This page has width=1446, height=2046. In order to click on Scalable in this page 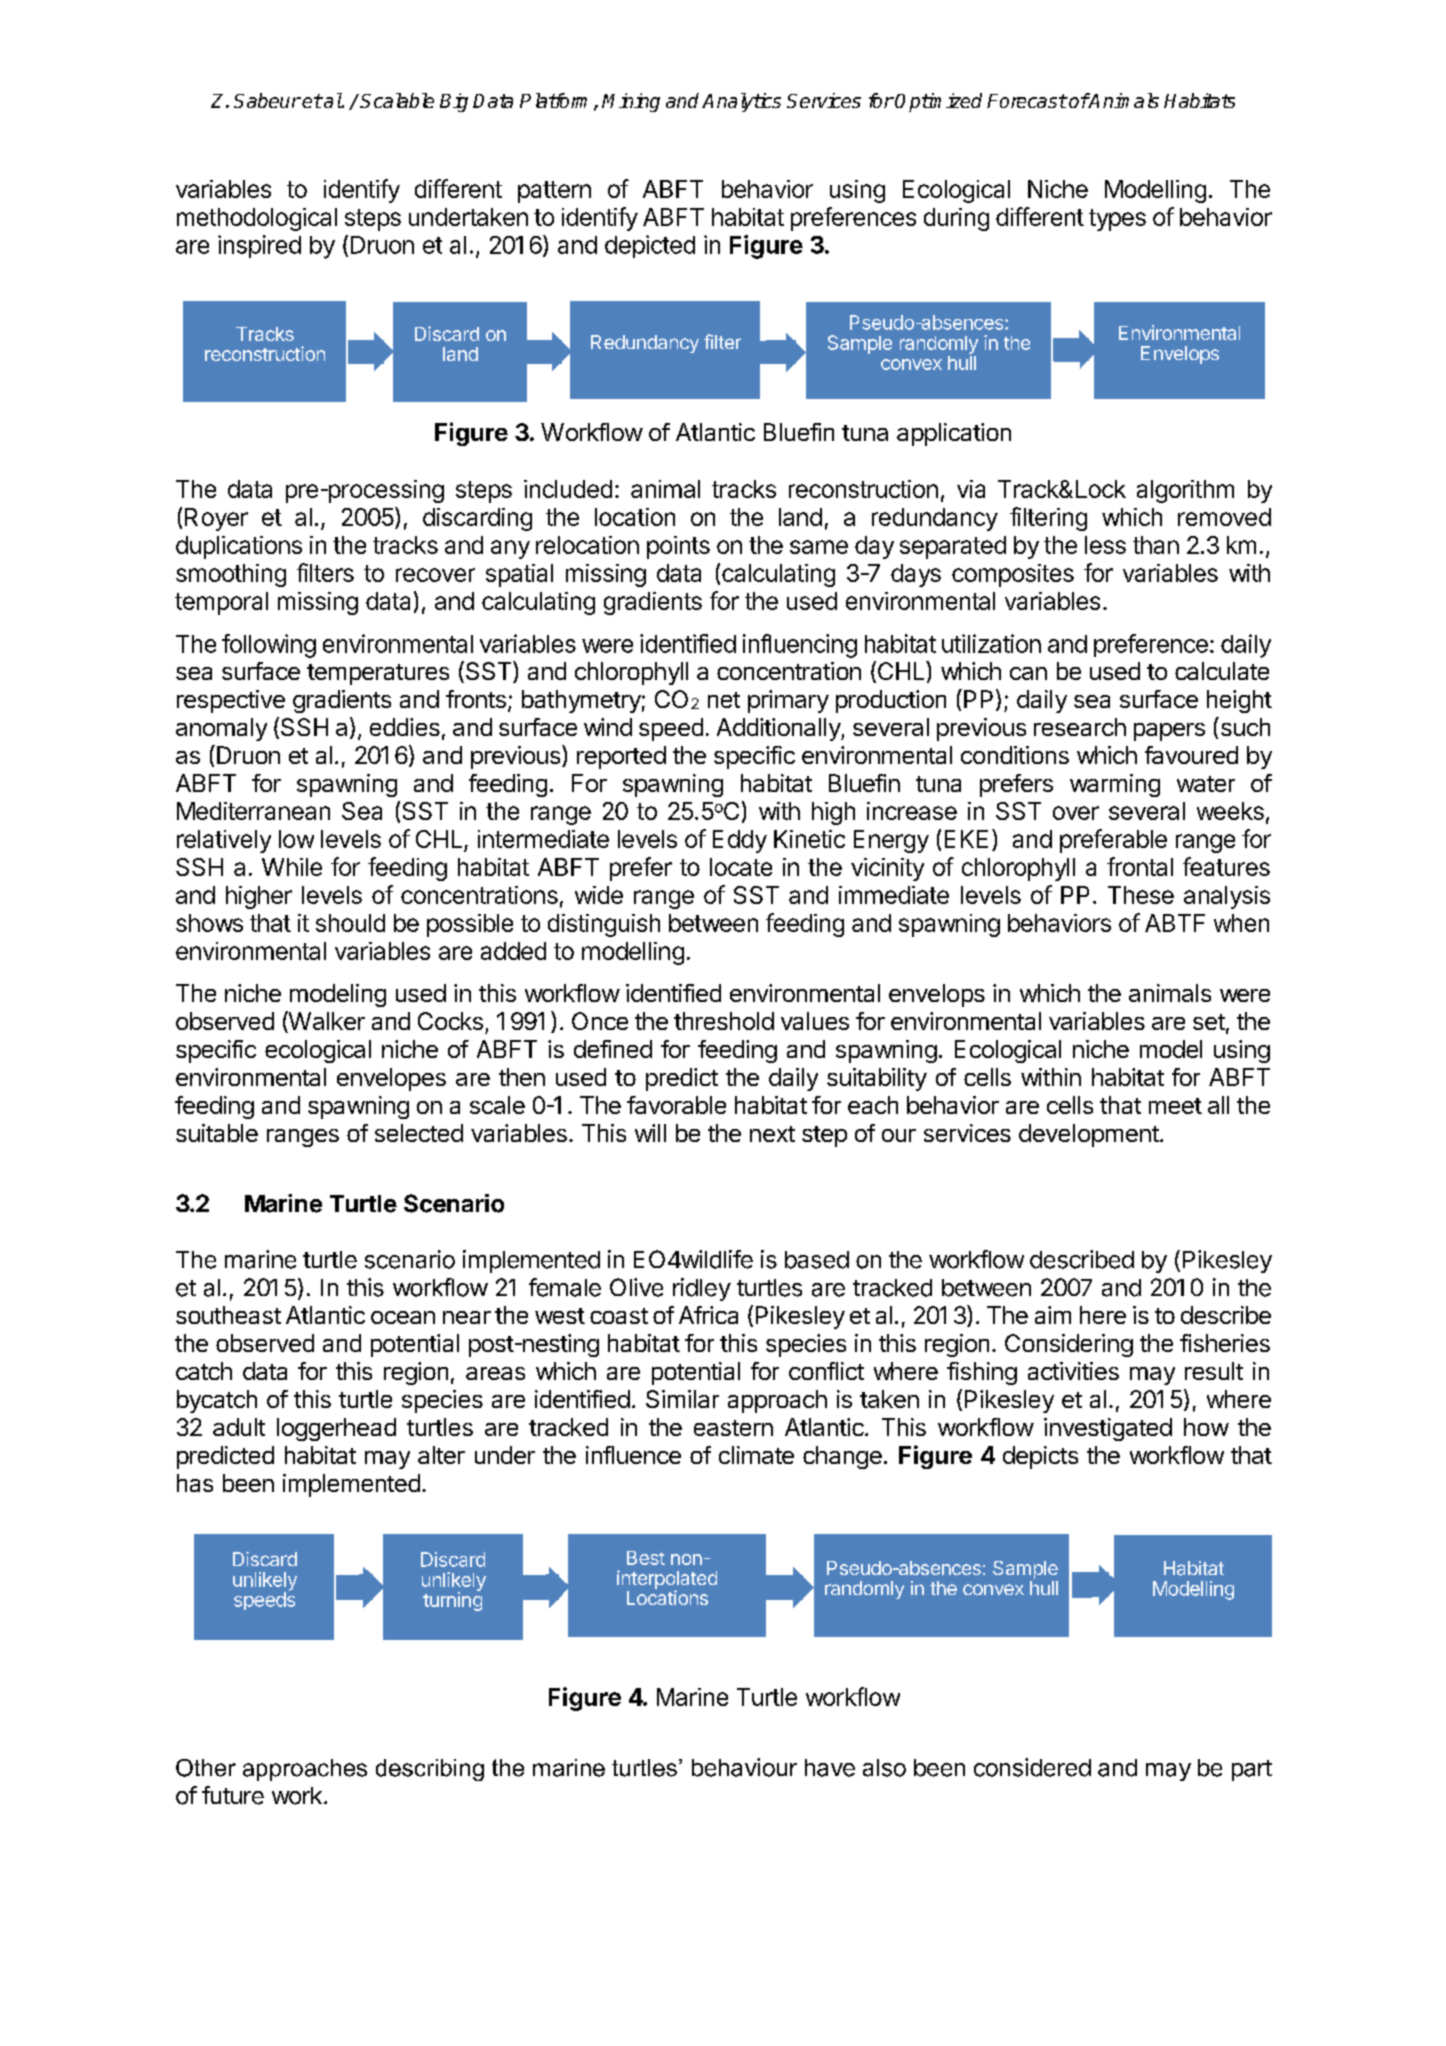, I will do `click(397, 100)`.
